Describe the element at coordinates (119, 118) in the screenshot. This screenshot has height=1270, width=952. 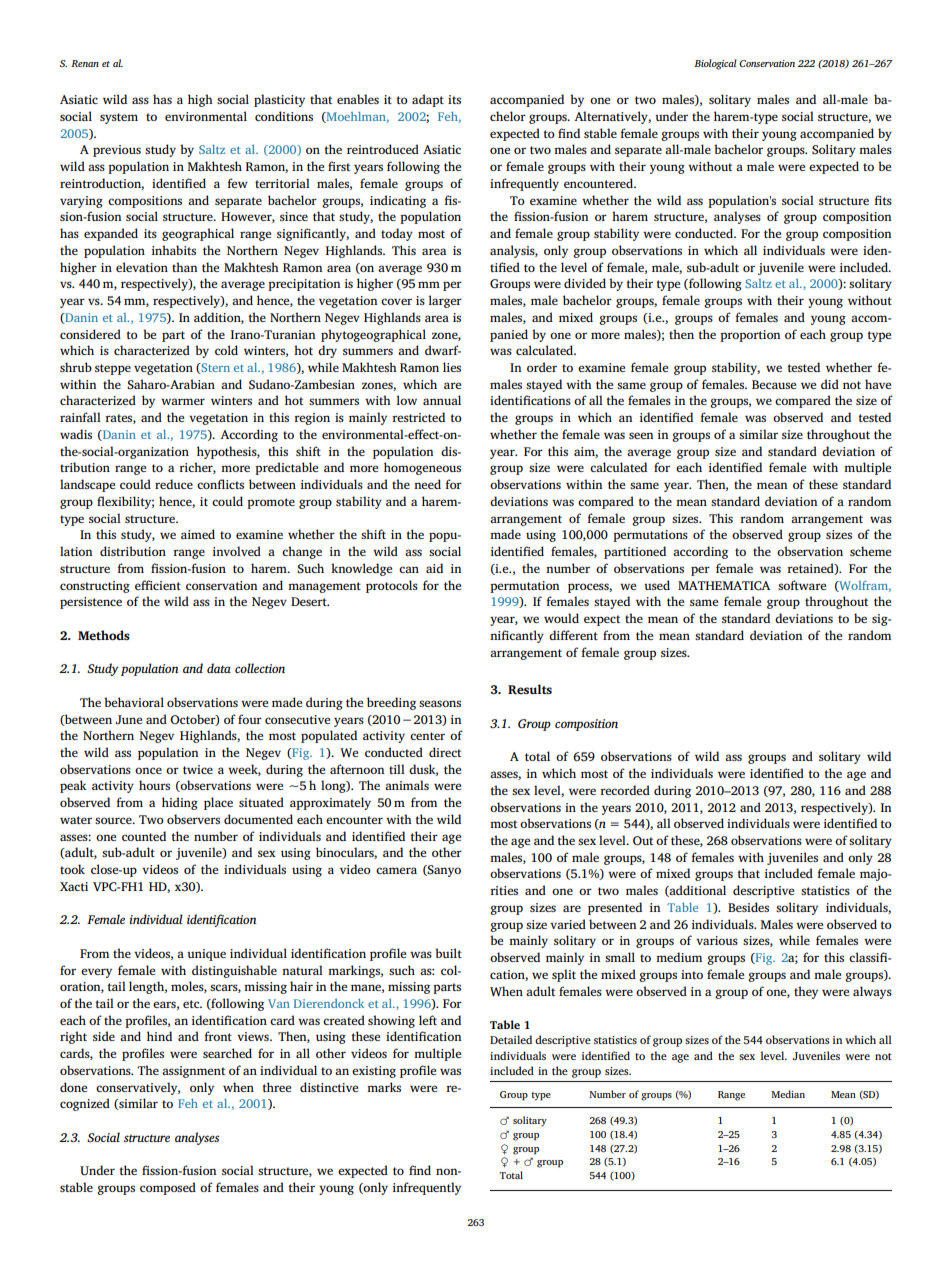
I see `system` at that location.
